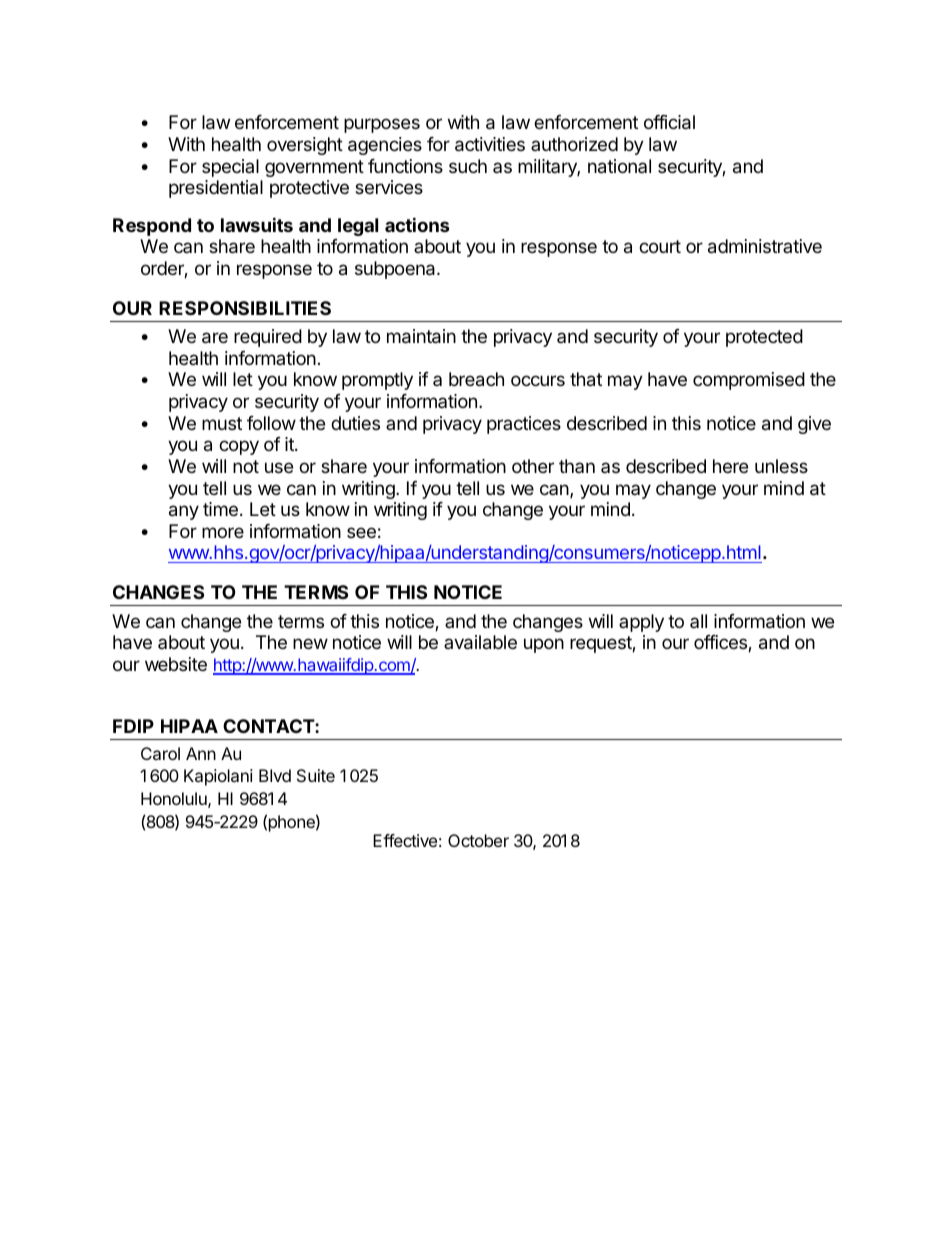  I want to click on other, so click(533, 466).
